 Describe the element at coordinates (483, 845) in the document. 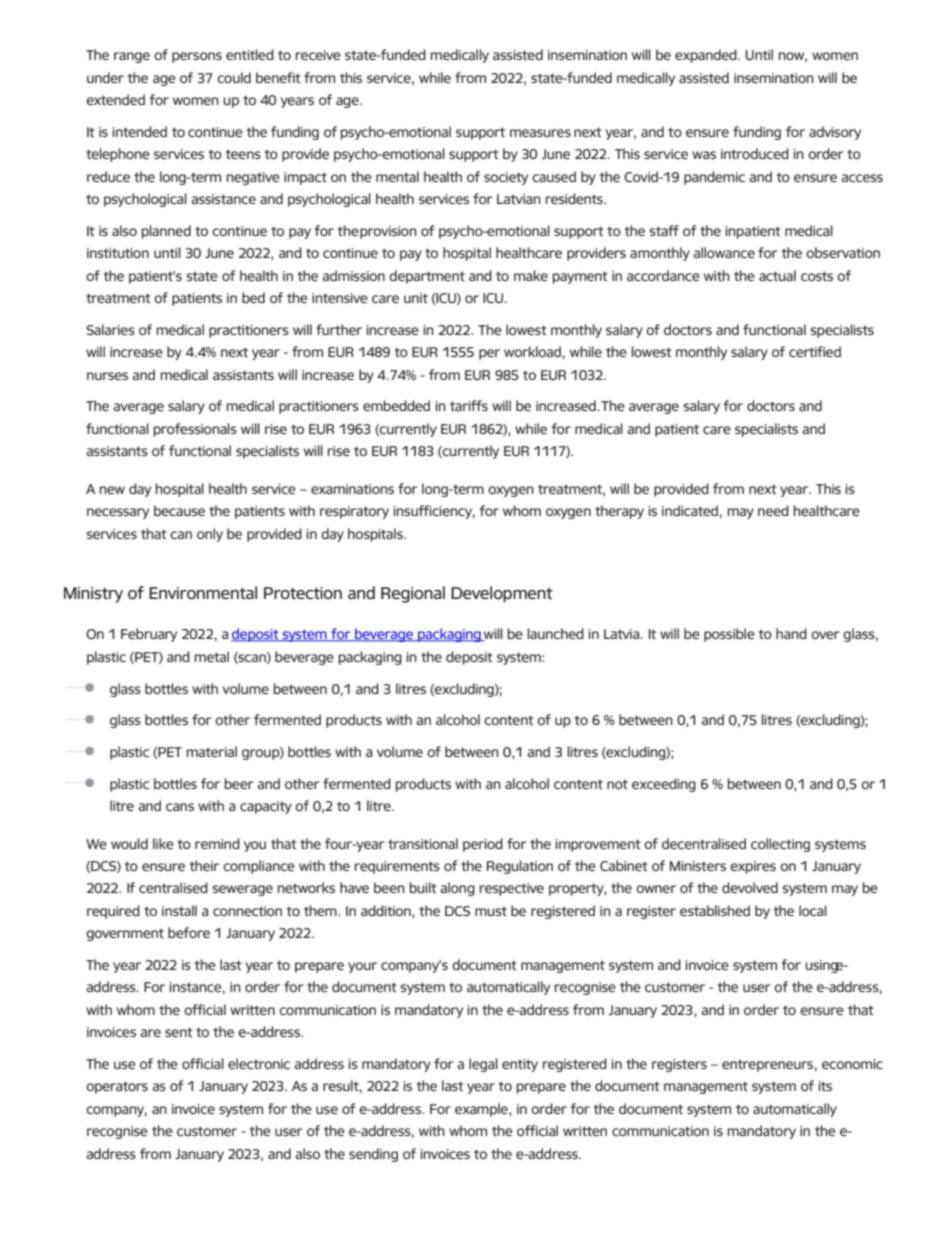

I see `period` at that location.
